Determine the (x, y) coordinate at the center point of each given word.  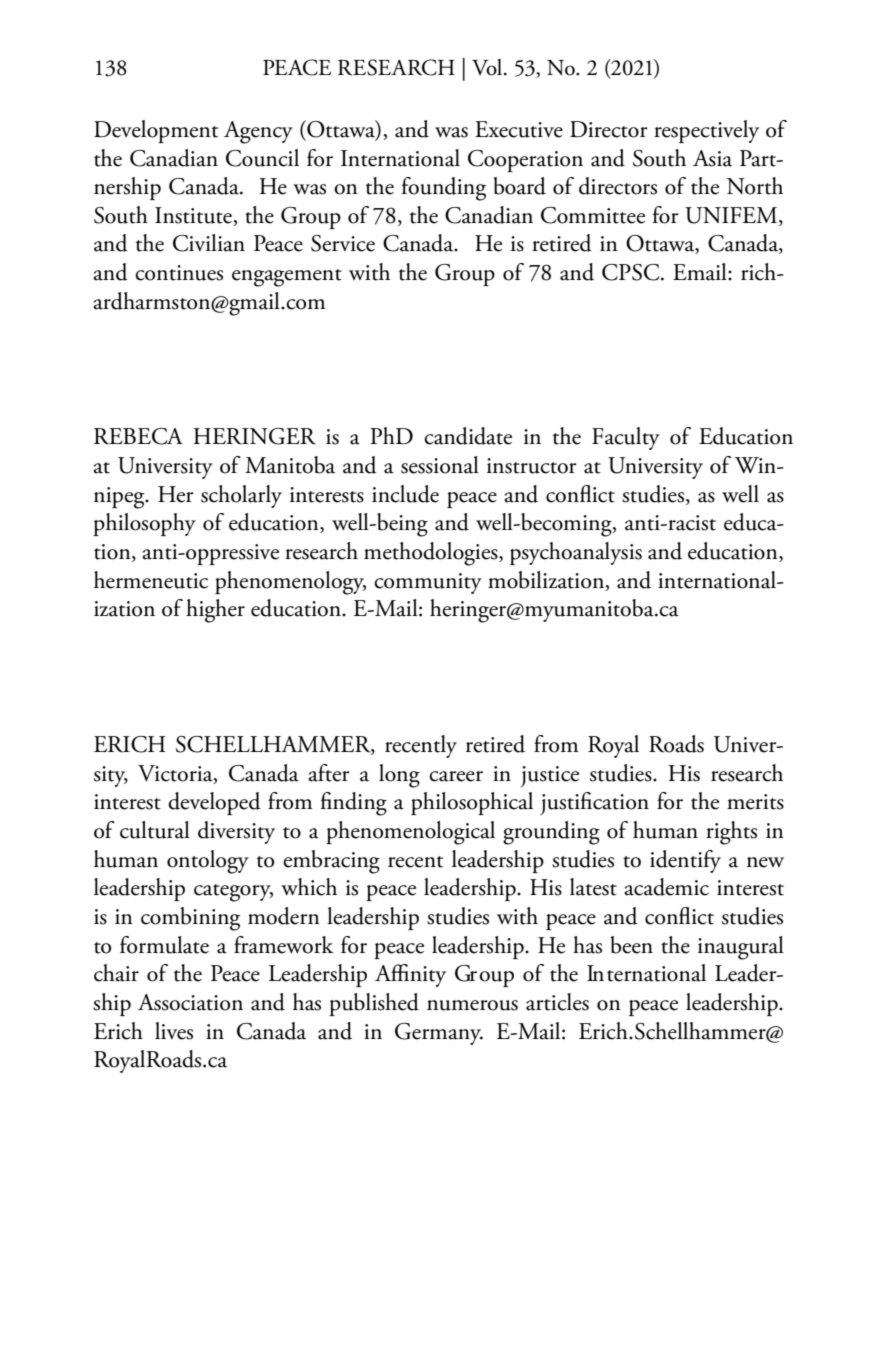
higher (215, 611)
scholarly (241, 496)
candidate (468, 436)
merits (755, 802)
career (456, 776)
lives (174, 1031)
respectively (706, 131)
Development (156, 131)
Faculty (626, 438)
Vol (488, 67)
